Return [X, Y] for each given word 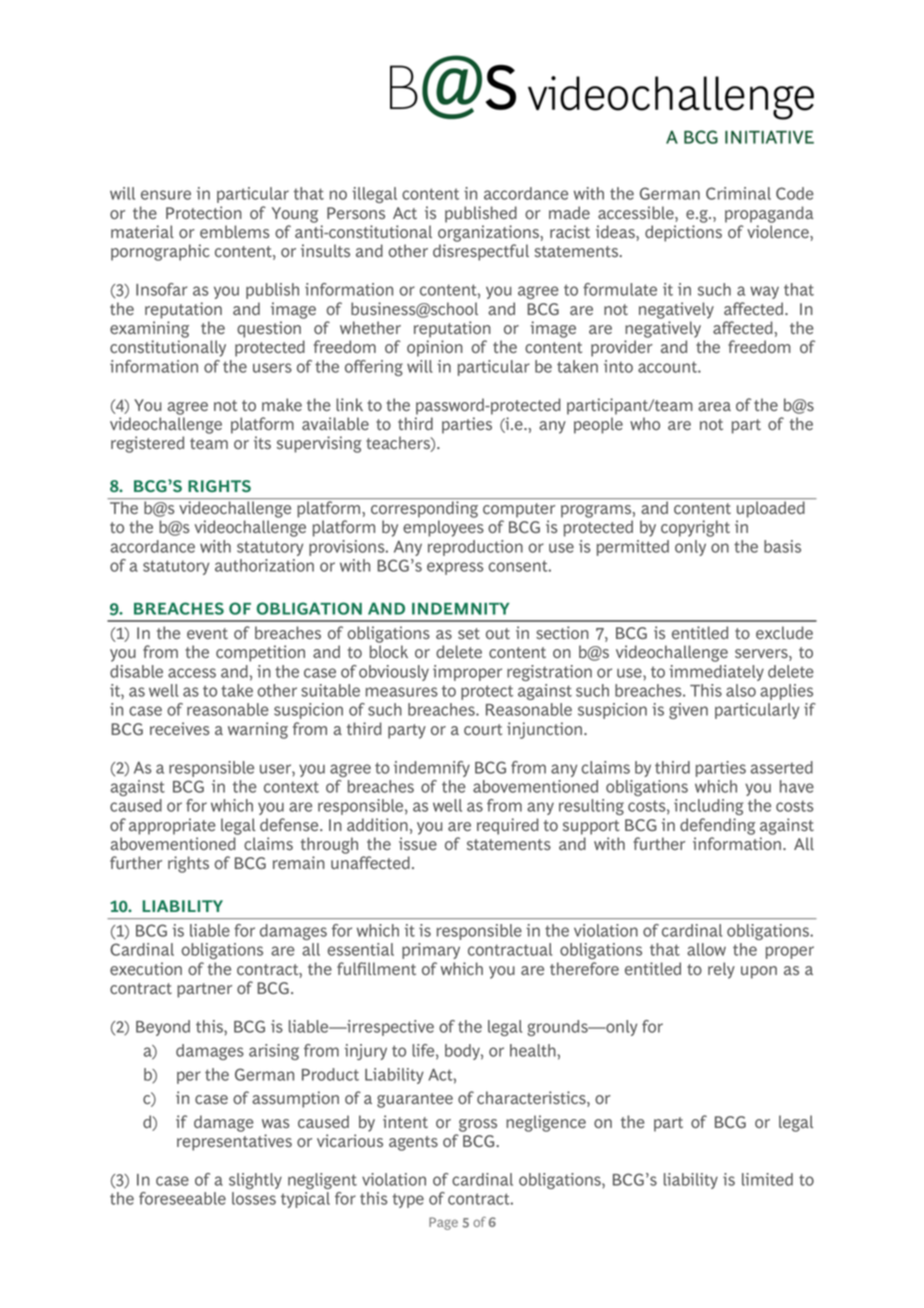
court [483, 729]
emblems [235, 231]
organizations [489, 233]
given [688, 711]
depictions [683, 233]
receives [180, 728]
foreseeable [182, 1198]
